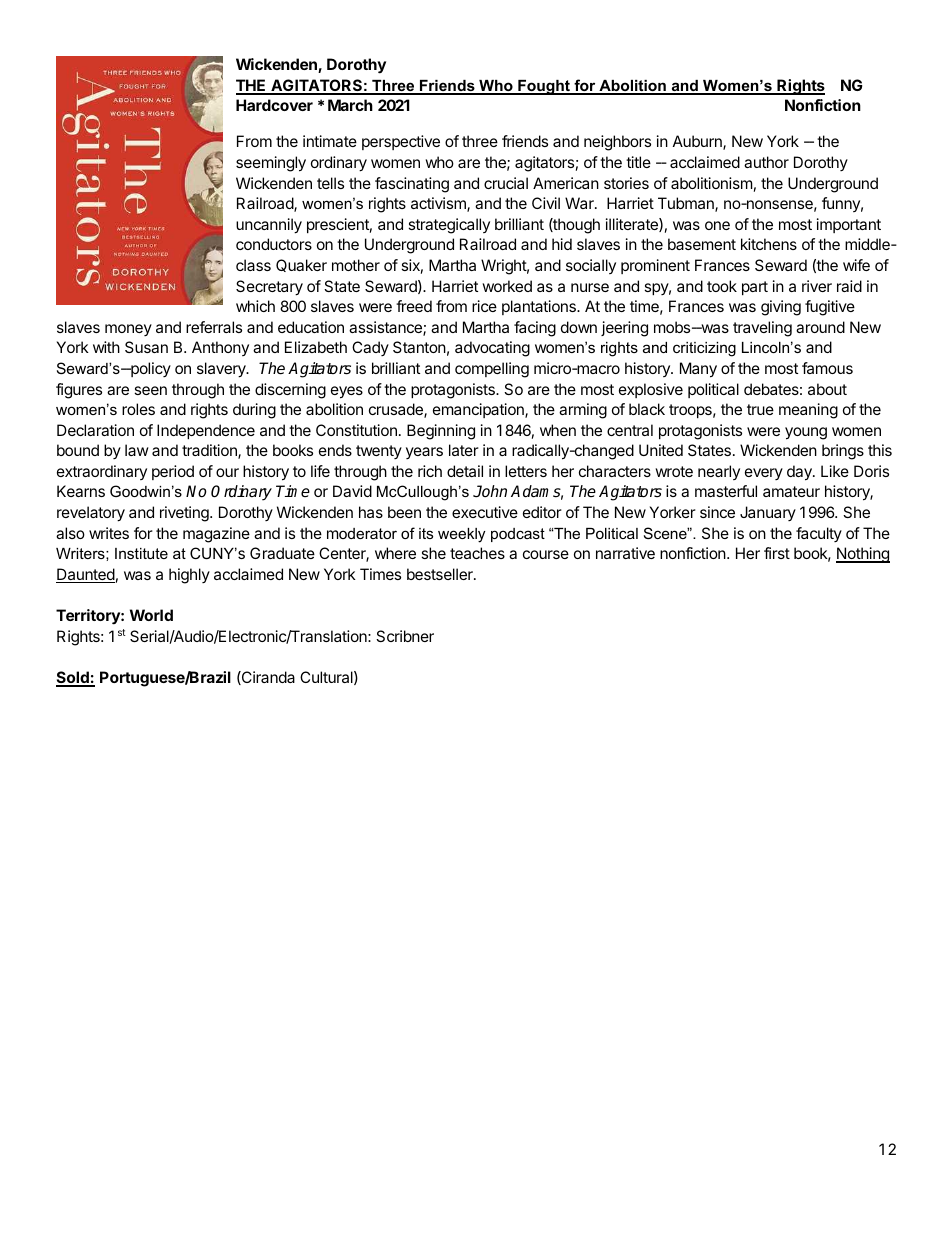  What do you see at coordinates (507, 286) in the screenshot?
I see `worked` at bounding box center [507, 286].
